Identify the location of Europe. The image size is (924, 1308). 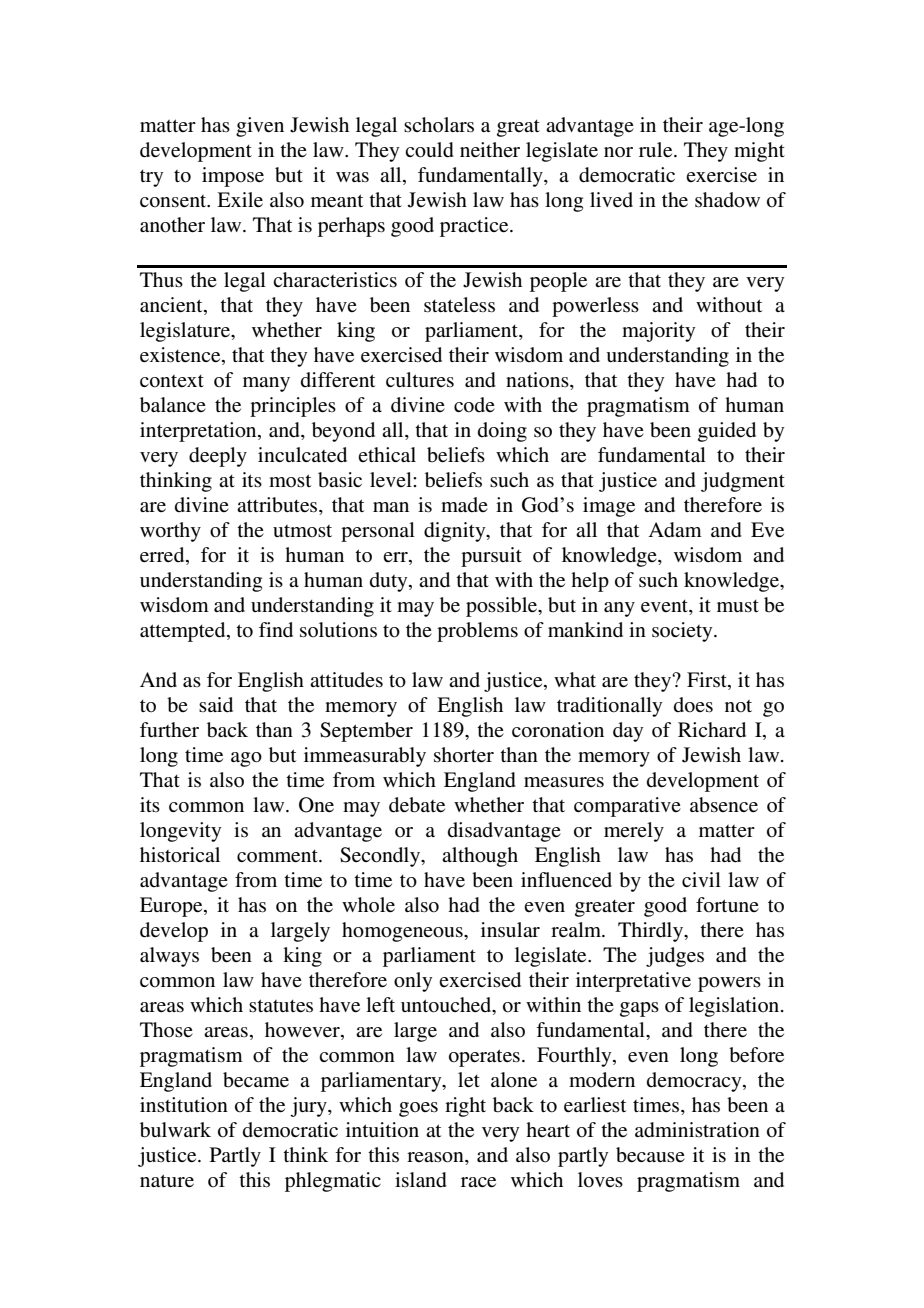
(172, 907).
